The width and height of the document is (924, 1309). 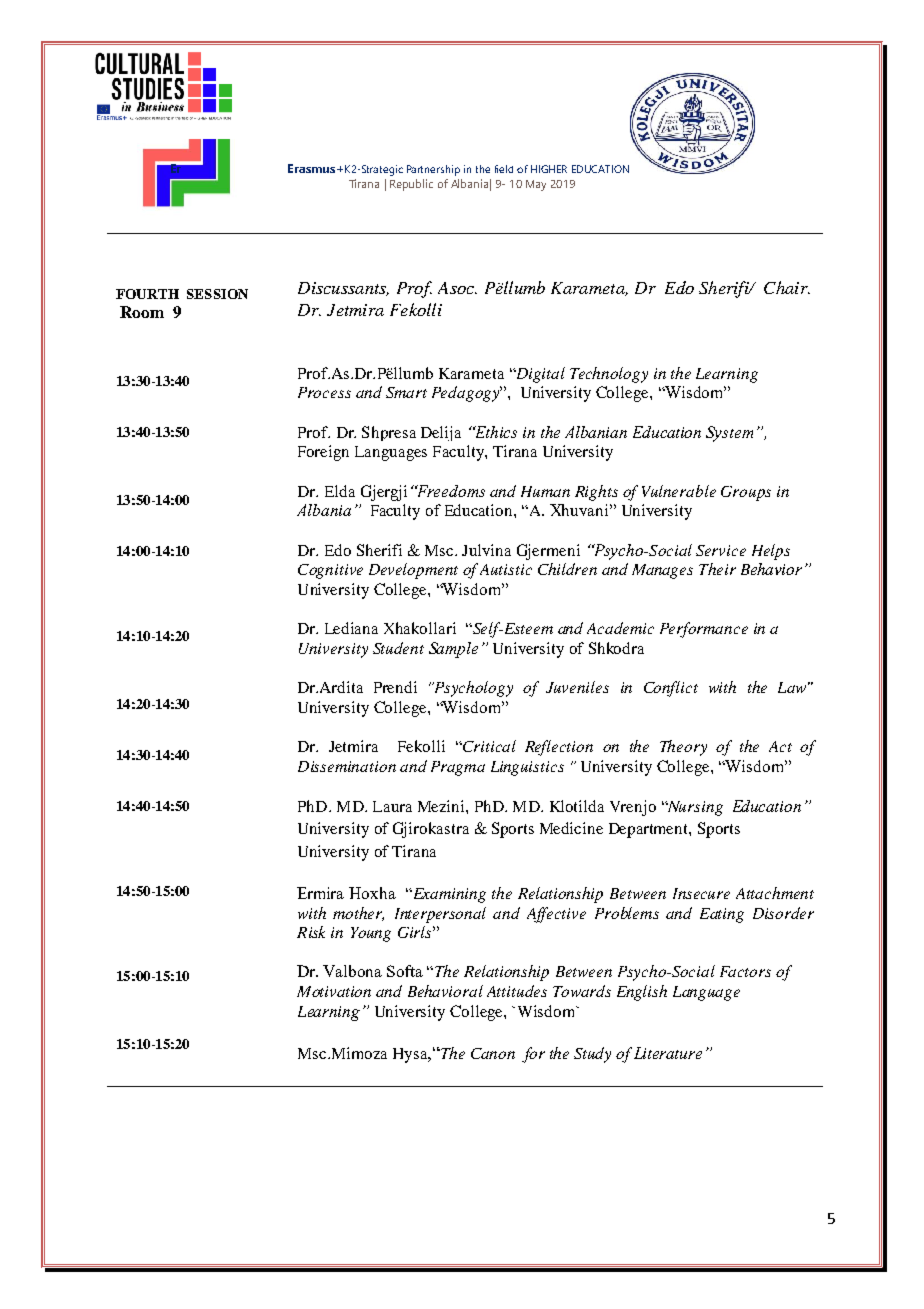 I want to click on Canon, so click(x=493, y=1053).
